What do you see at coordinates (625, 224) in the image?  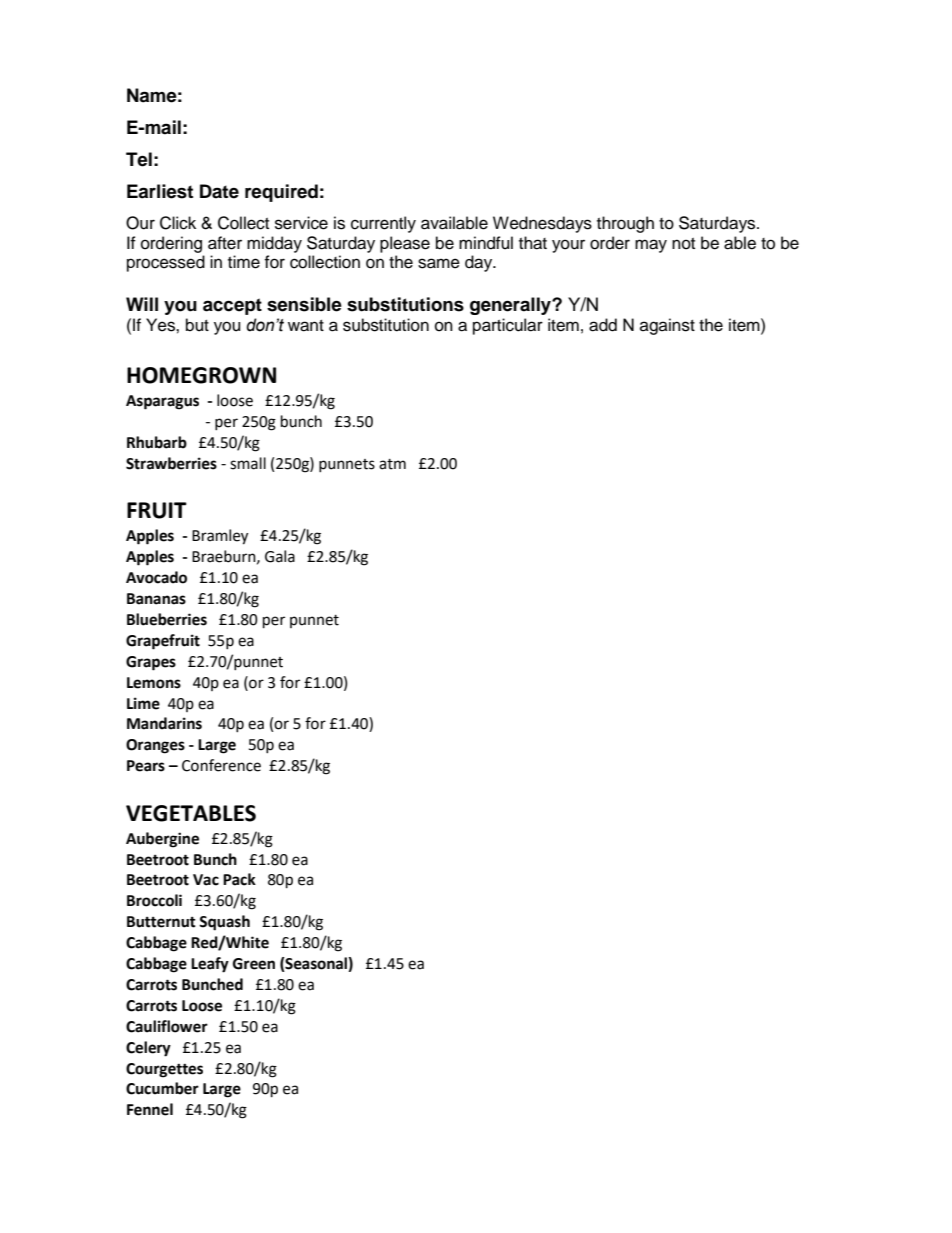 I see `through` at bounding box center [625, 224].
